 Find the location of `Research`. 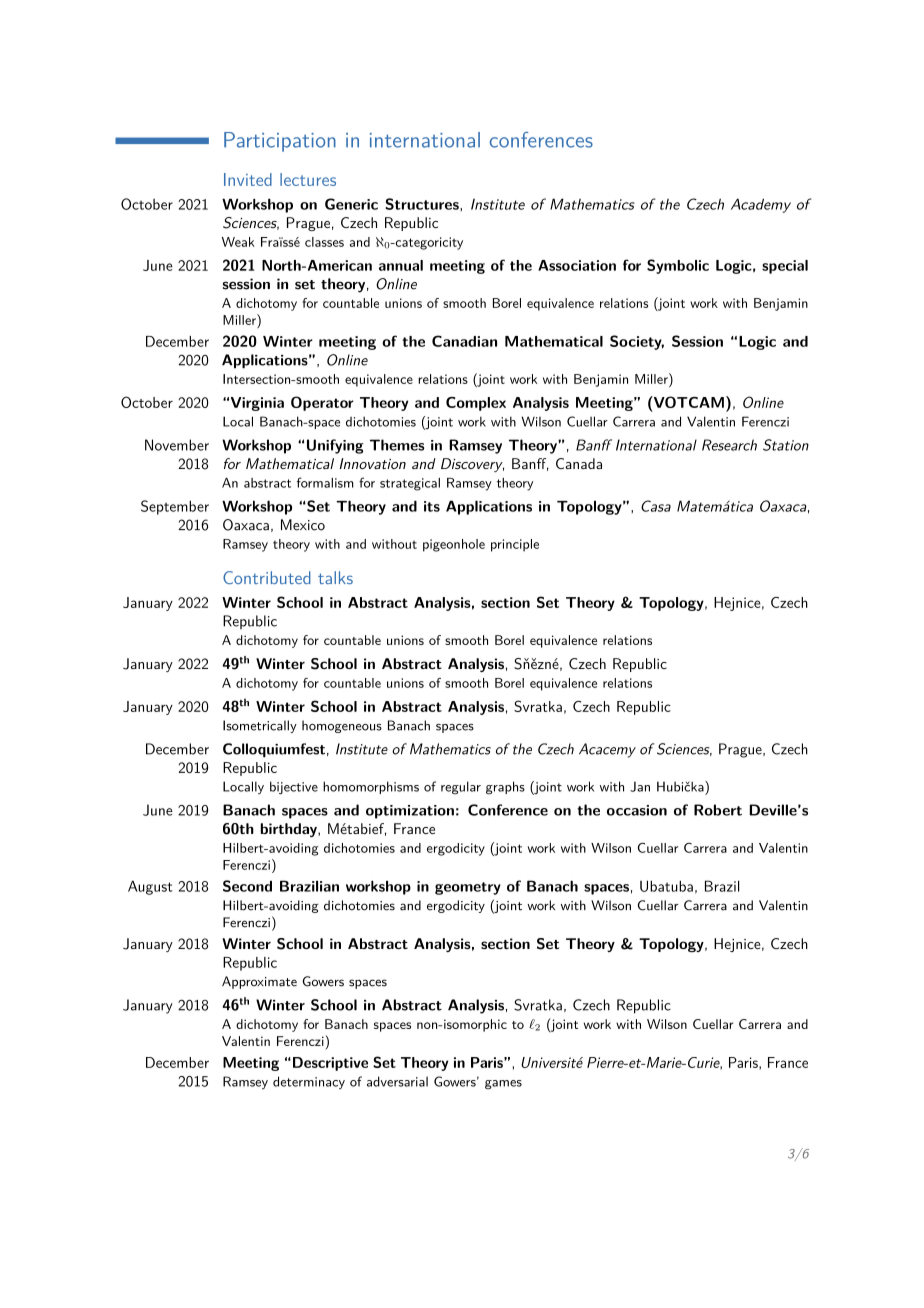

Research is located at coordinates (729, 445).
